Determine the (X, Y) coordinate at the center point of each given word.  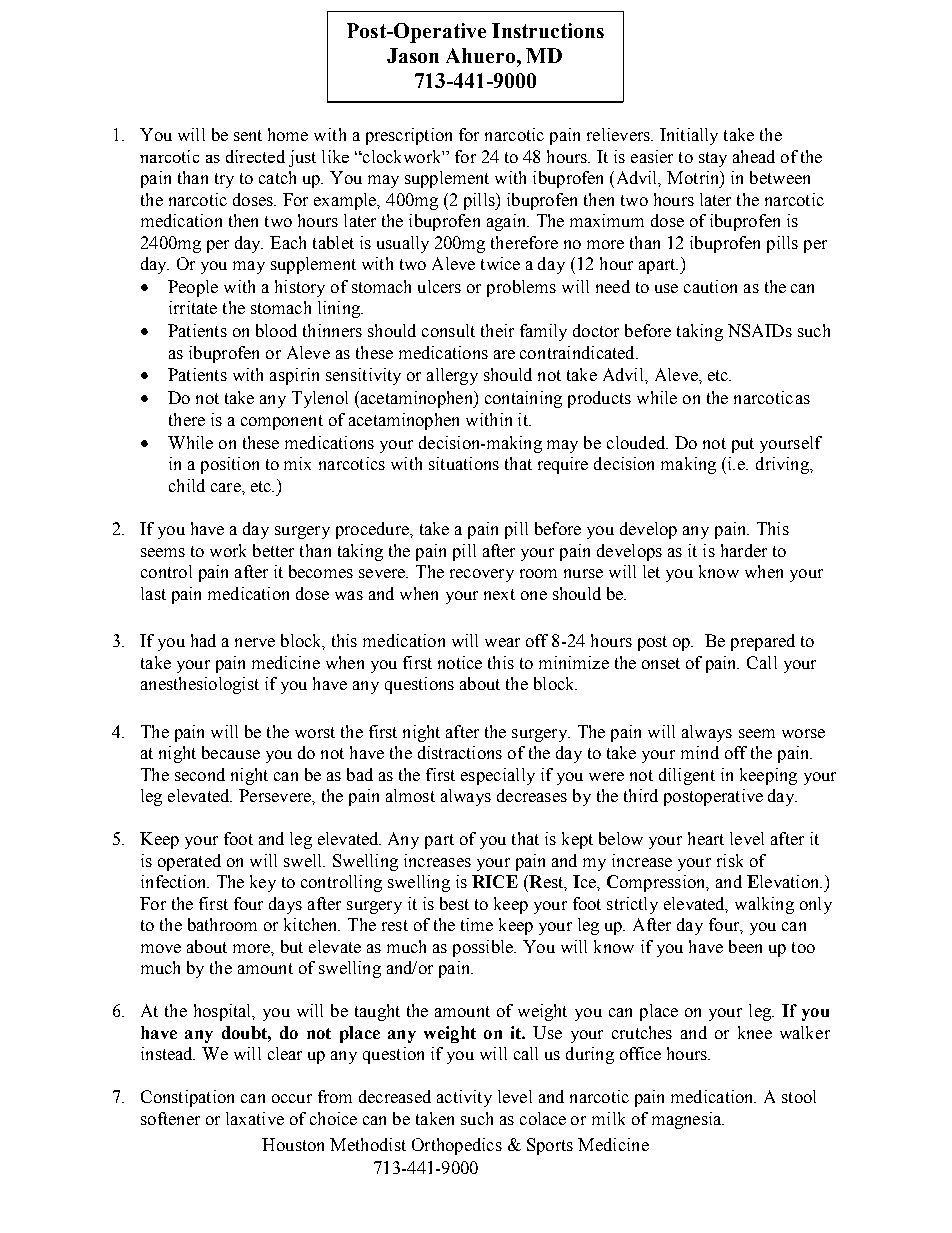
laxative (255, 1118)
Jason (413, 55)
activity (464, 1098)
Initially (689, 136)
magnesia (688, 1120)
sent (248, 135)
